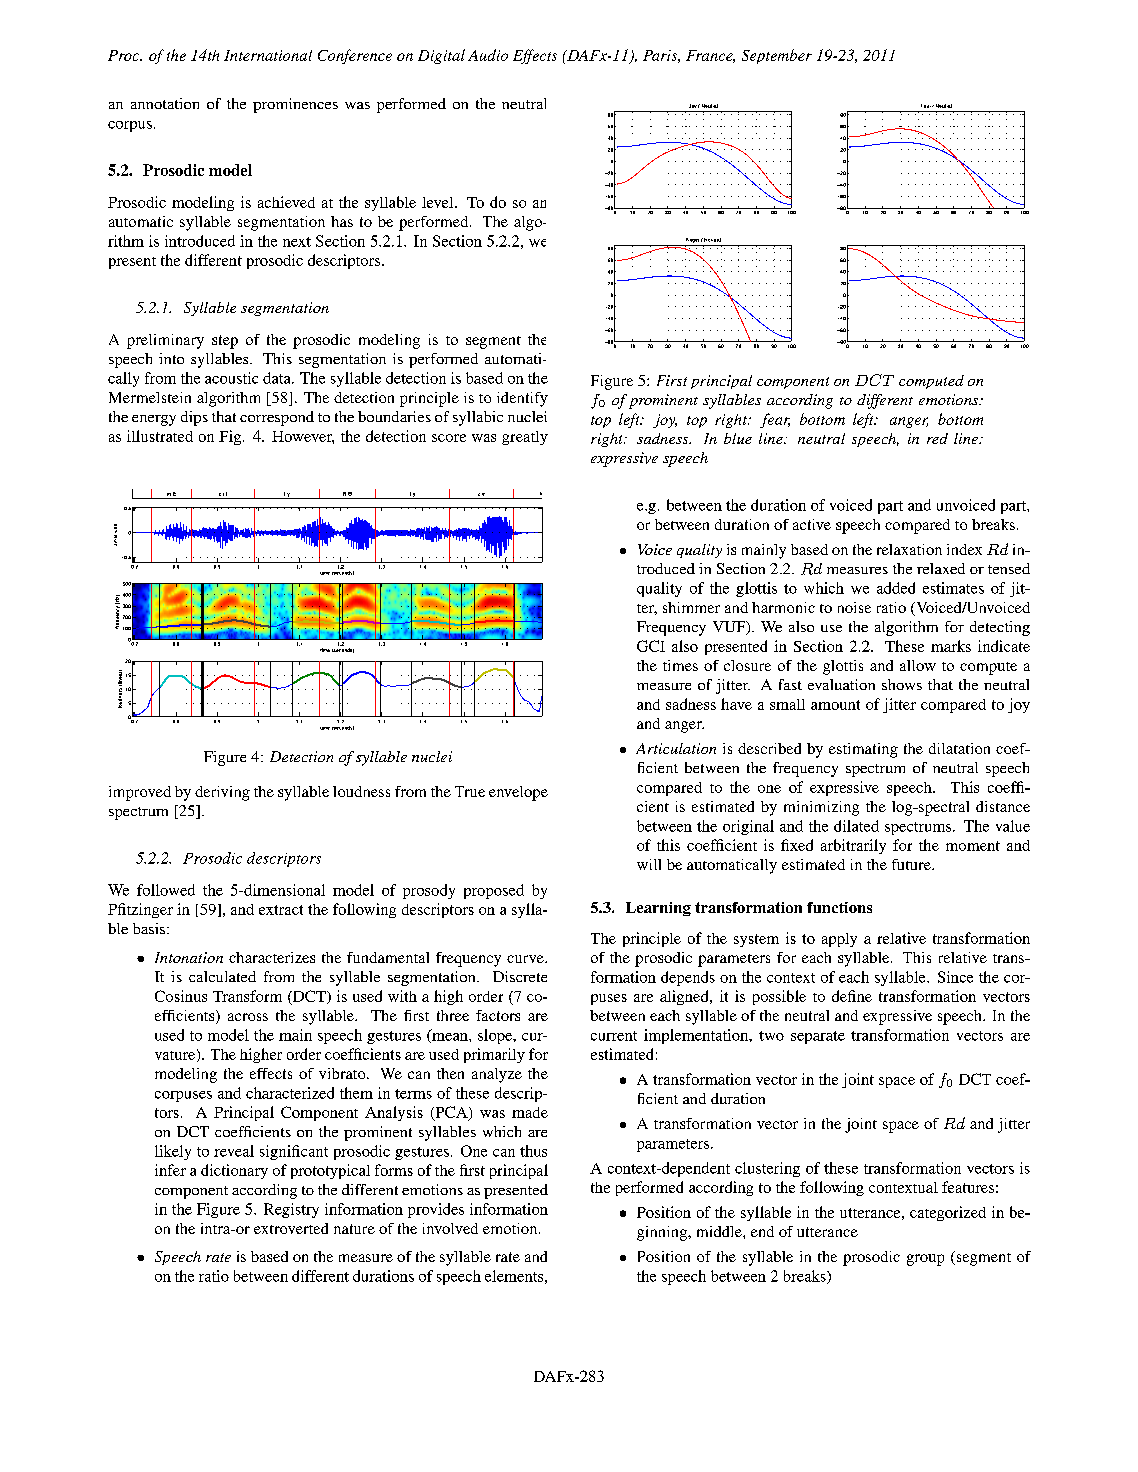 The width and height of the screenshot is (1138, 1472). I want to click on calculated, so click(222, 976).
